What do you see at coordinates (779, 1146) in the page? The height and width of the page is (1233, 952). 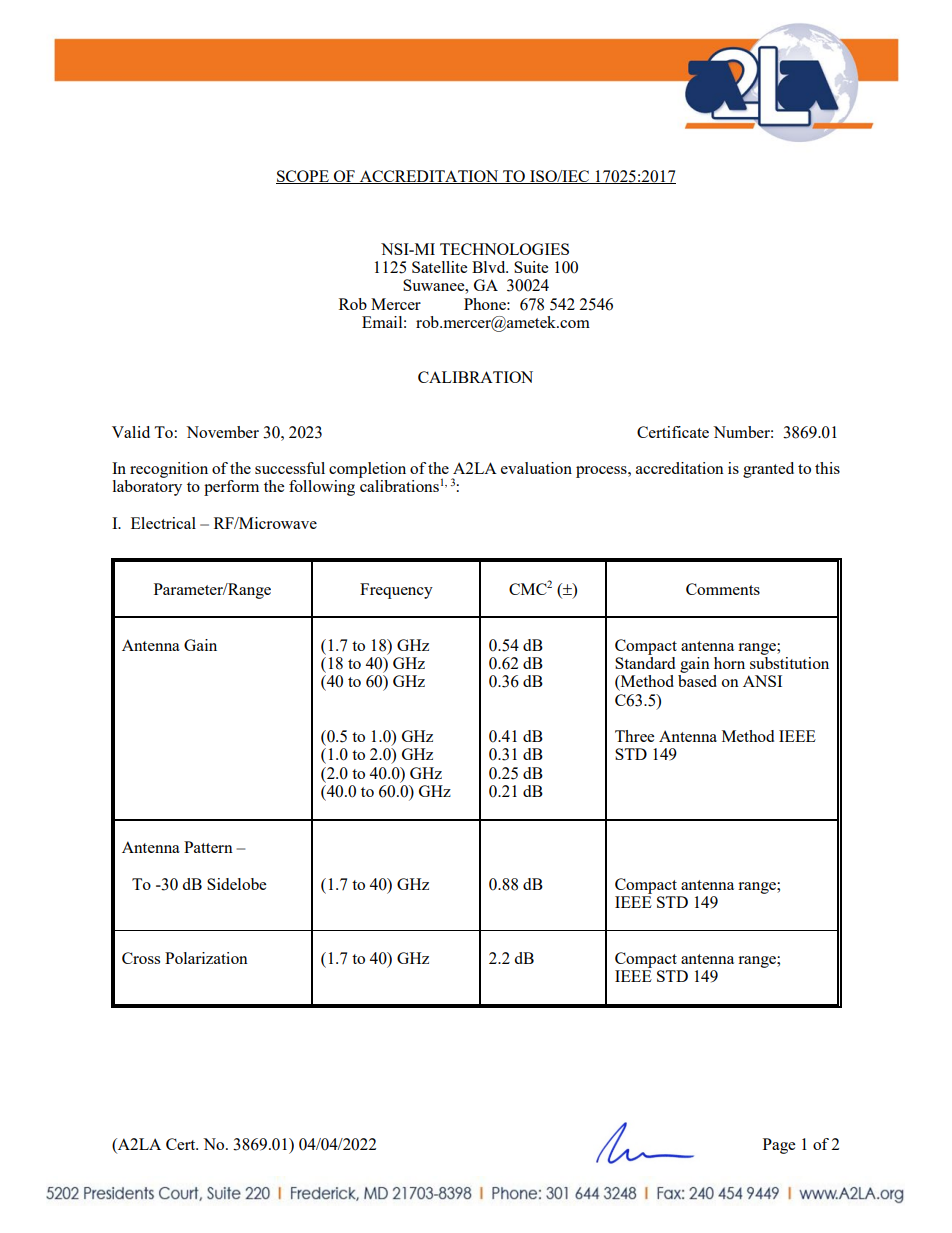 I see `Page` at bounding box center [779, 1146].
